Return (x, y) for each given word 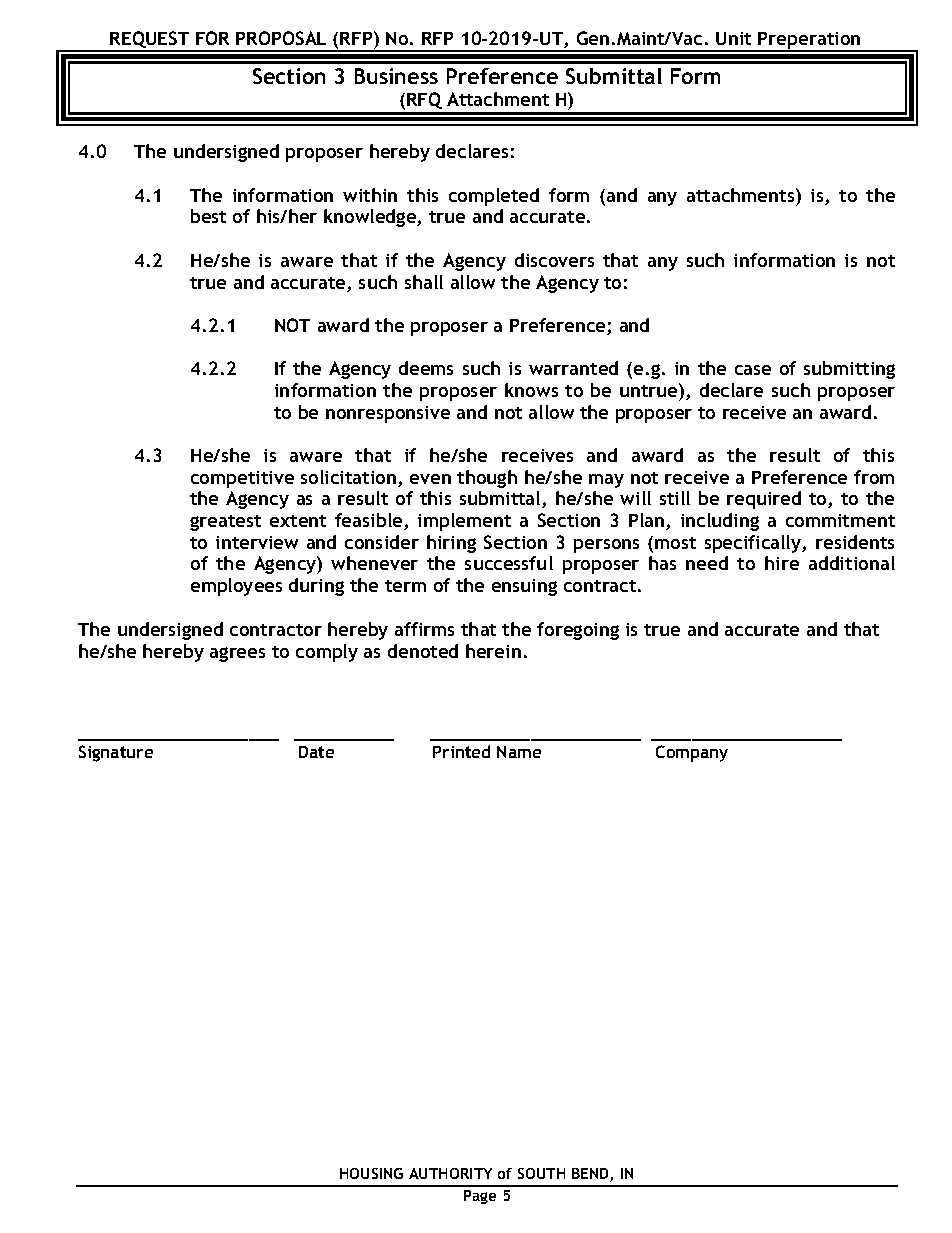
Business (396, 76)
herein (493, 651)
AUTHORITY (450, 1173)
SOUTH (541, 1173)
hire (782, 563)
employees (236, 587)
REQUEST (150, 41)
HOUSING (371, 1173)
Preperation (810, 42)
